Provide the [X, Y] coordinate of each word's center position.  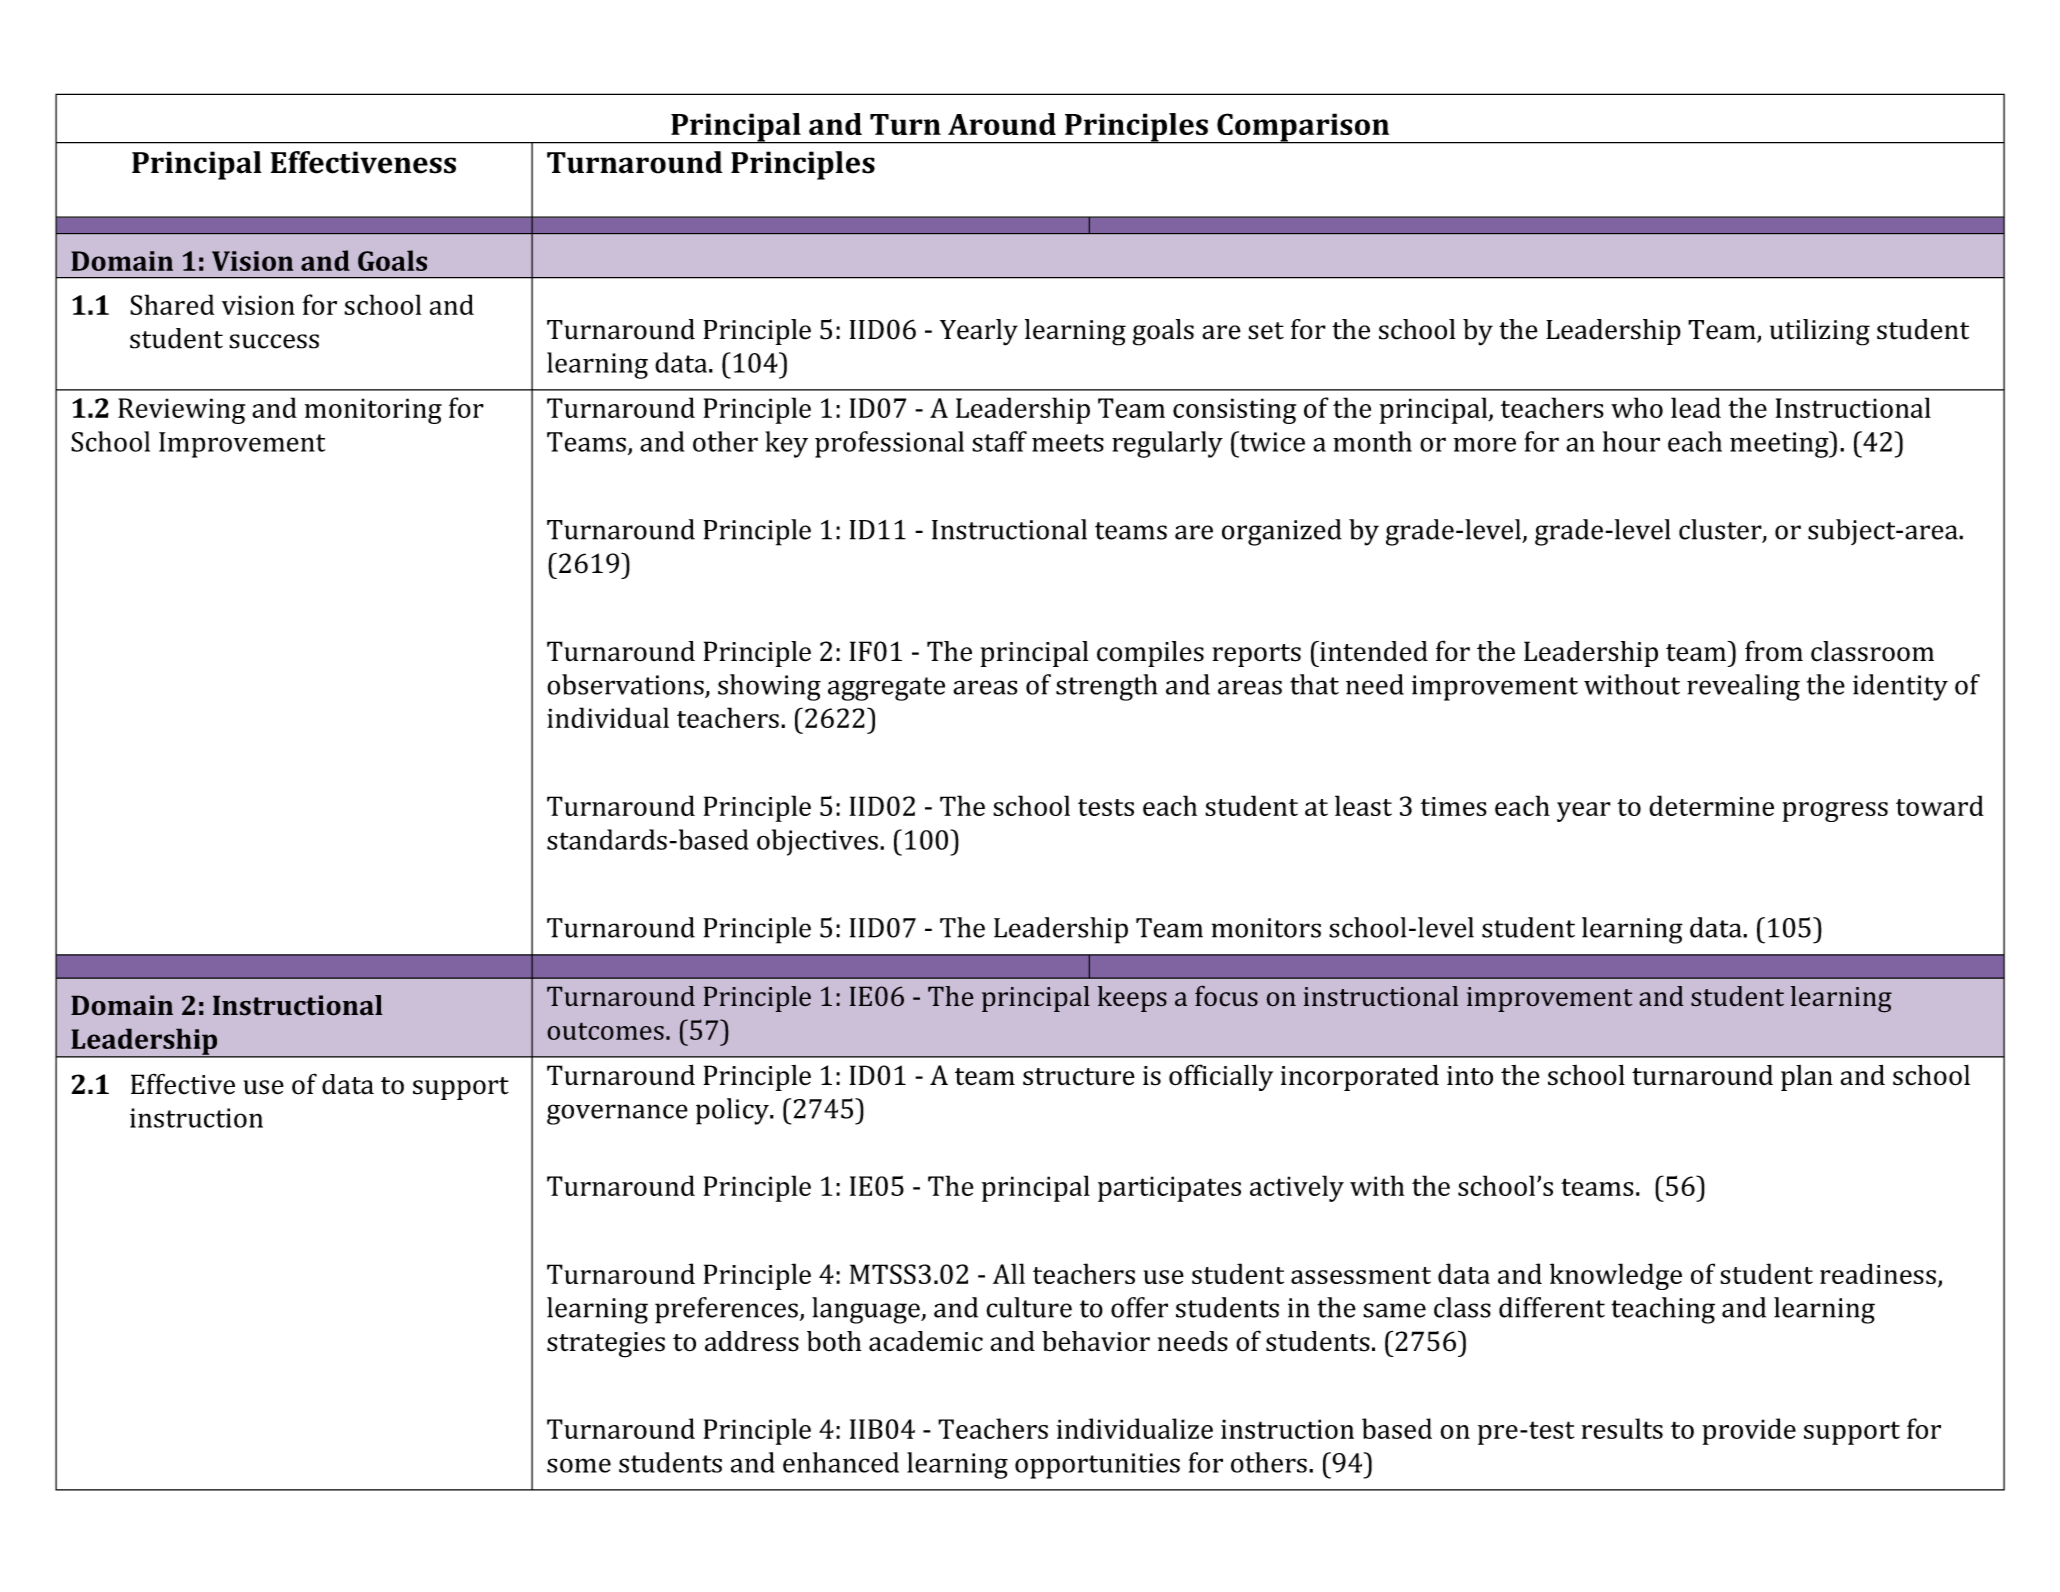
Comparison [1303, 128]
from [1774, 651]
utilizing [1820, 332]
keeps [1132, 999]
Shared [172, 304]
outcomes [605, 1031]
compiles [1150, 654]
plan [1807, 1078]
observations [625, 684]
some [579, 1465]
